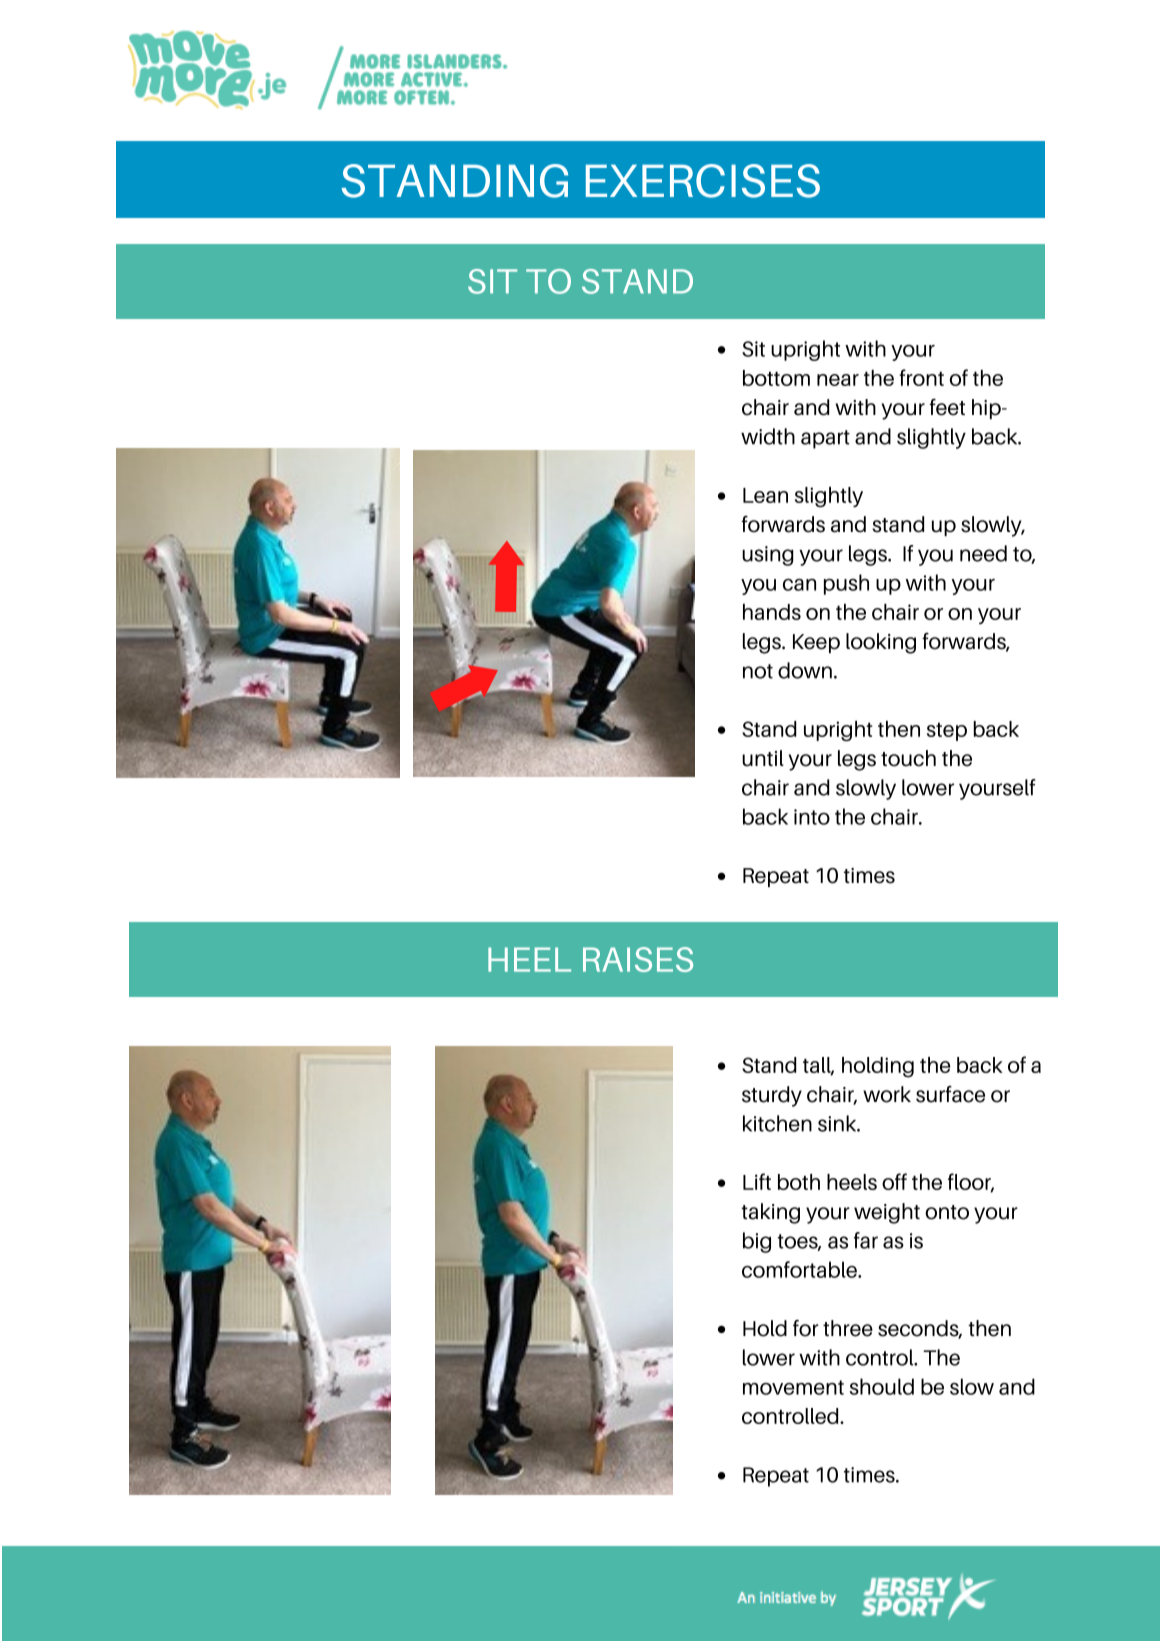 The height and width of the screenshot is (1641, 1160). Describe the element at coordinates (793, 1387) in the screenshot. I see `movement` at that location.
